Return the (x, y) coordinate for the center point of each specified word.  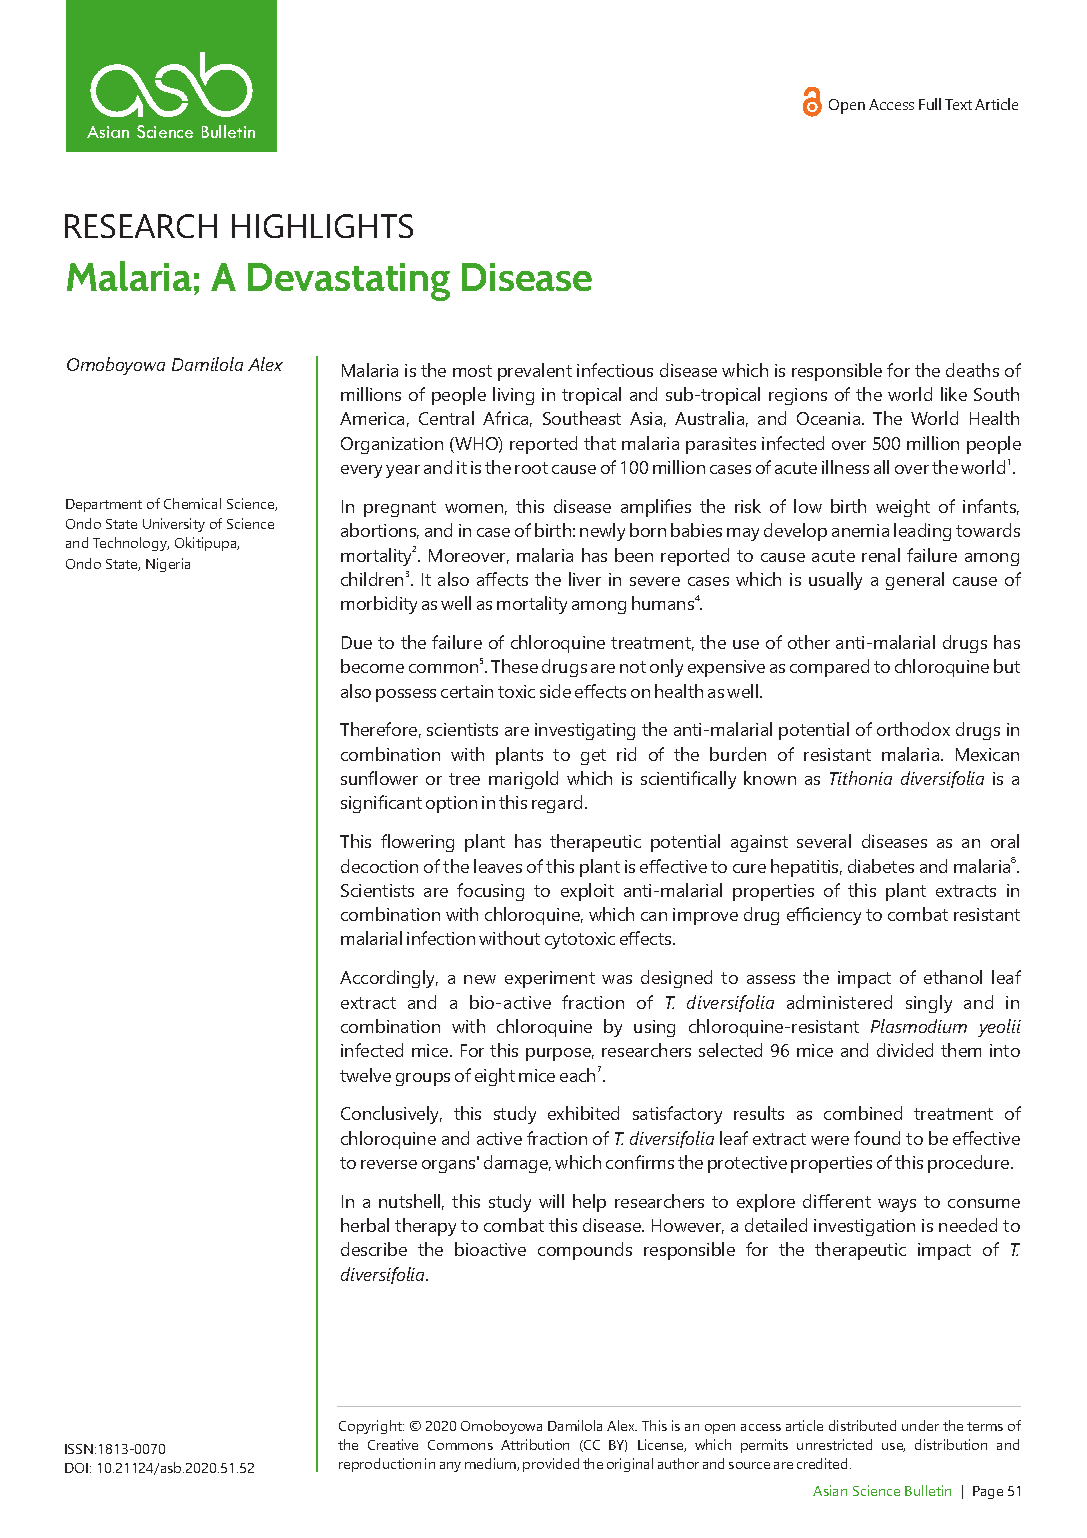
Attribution (535, 1444)
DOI (76, 1468)
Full (930, 104)
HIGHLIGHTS (322, 226)
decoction (379, 866)
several (824, 841)
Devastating (349, 282)
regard (557, 804)
